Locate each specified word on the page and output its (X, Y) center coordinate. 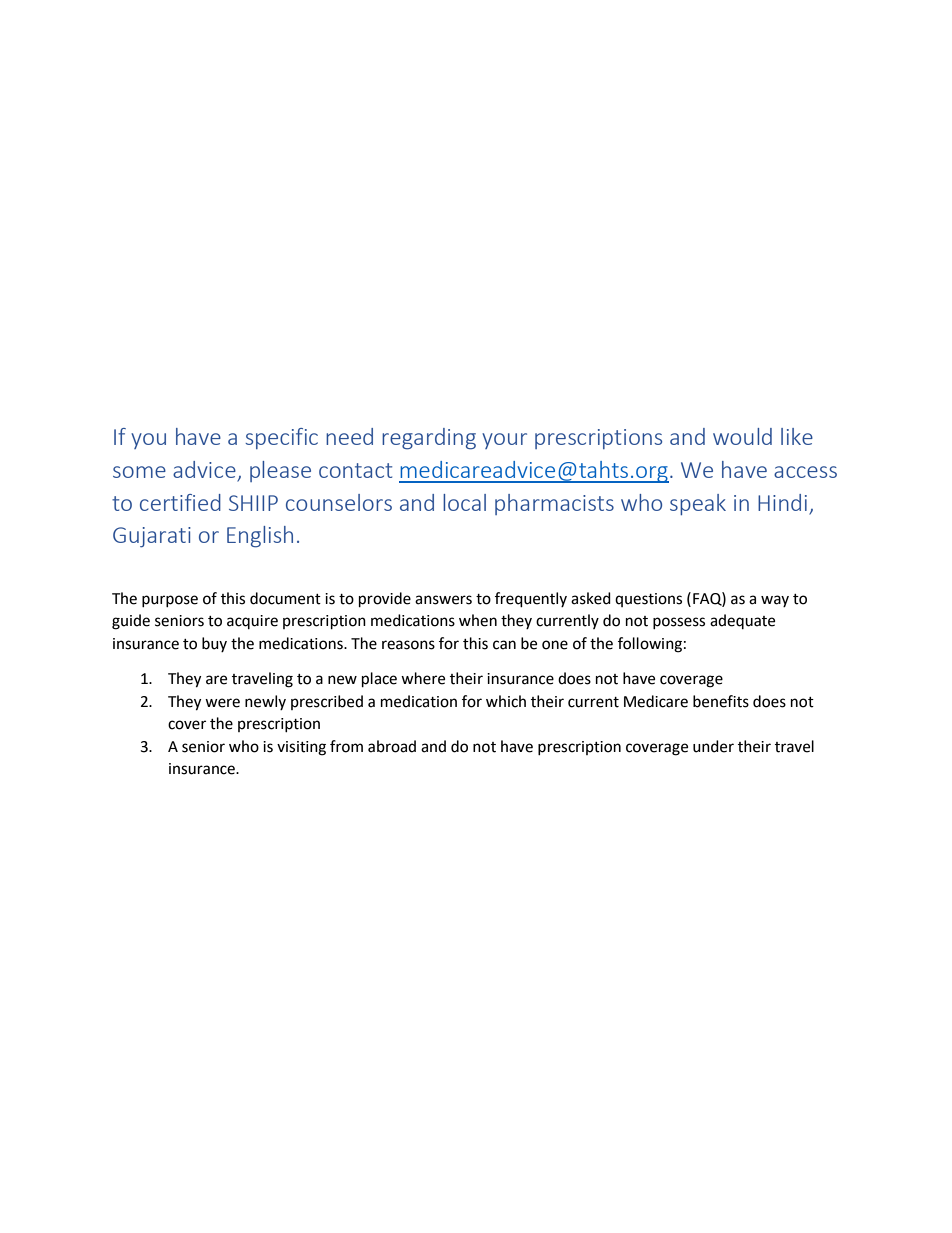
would (742, 436)
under (713, 746)
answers (443, 600)
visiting (301, 748)
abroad (392, 746)
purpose (170, 601)
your (504, 441)
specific (281, 438)
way (775, 601)
